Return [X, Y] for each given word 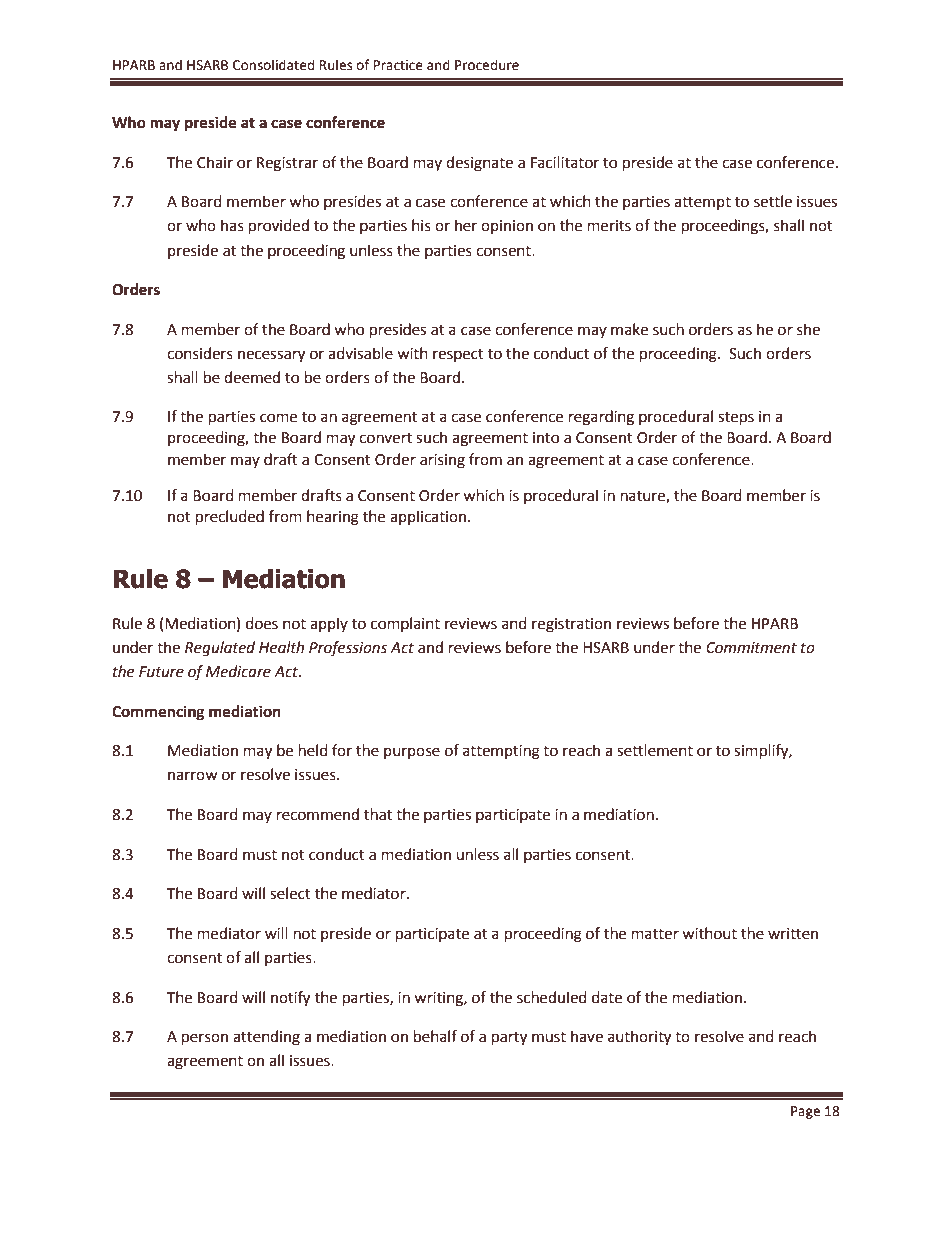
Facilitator [565, 162]
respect [458, 355]
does [262, 623]
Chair [215, 162]
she [808, 329]
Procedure [487, 65]
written [793, 934]
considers [200, 353]
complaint [405, 624]
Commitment [751, 648]
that [378, 814]
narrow [193, 776]
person [205, 1039]
